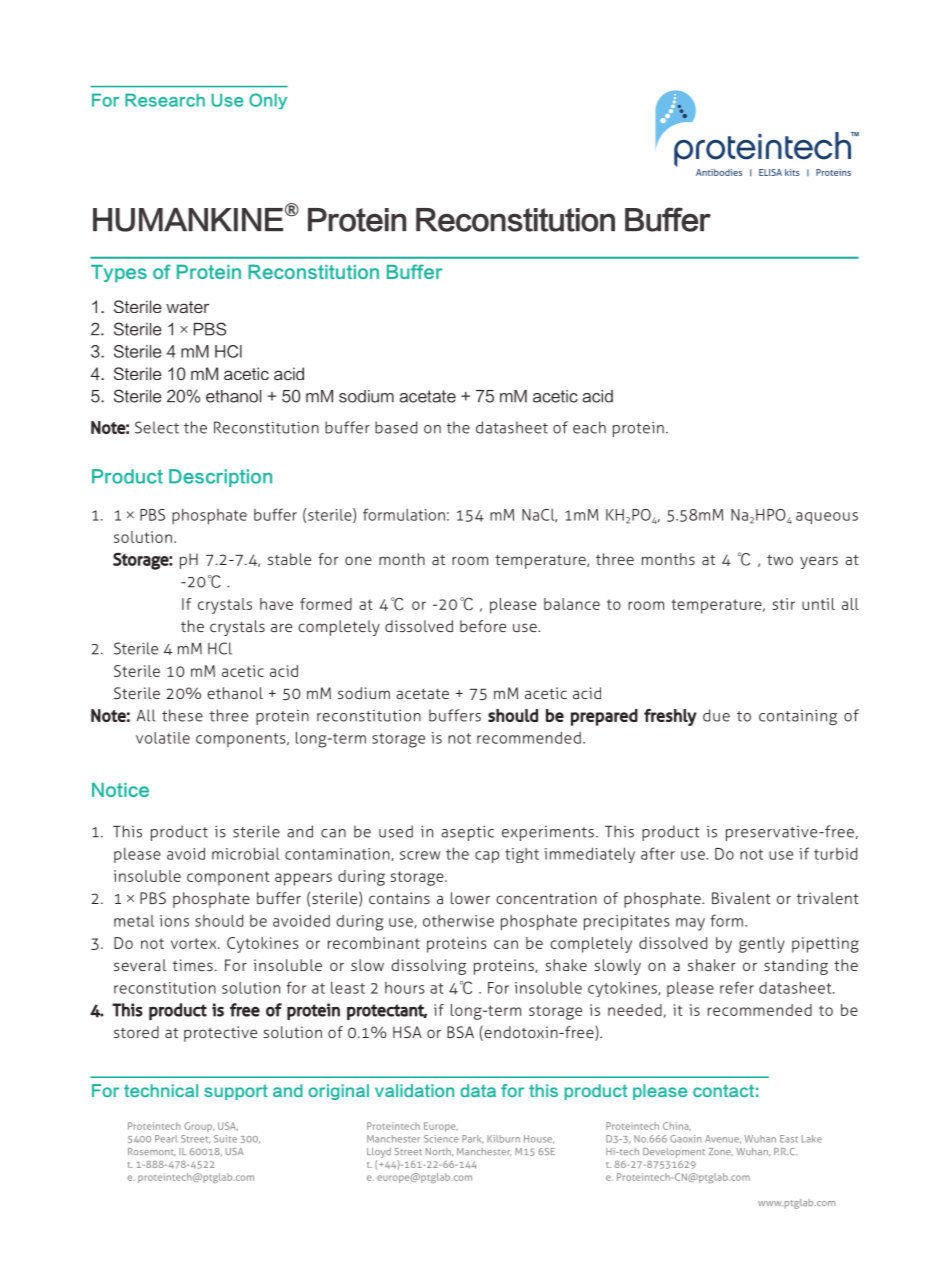 The image size is (949, 1288). What do you see at coordinates (589, 427) in the screenshot?
I see `each` at bounding box center [589, 427].
